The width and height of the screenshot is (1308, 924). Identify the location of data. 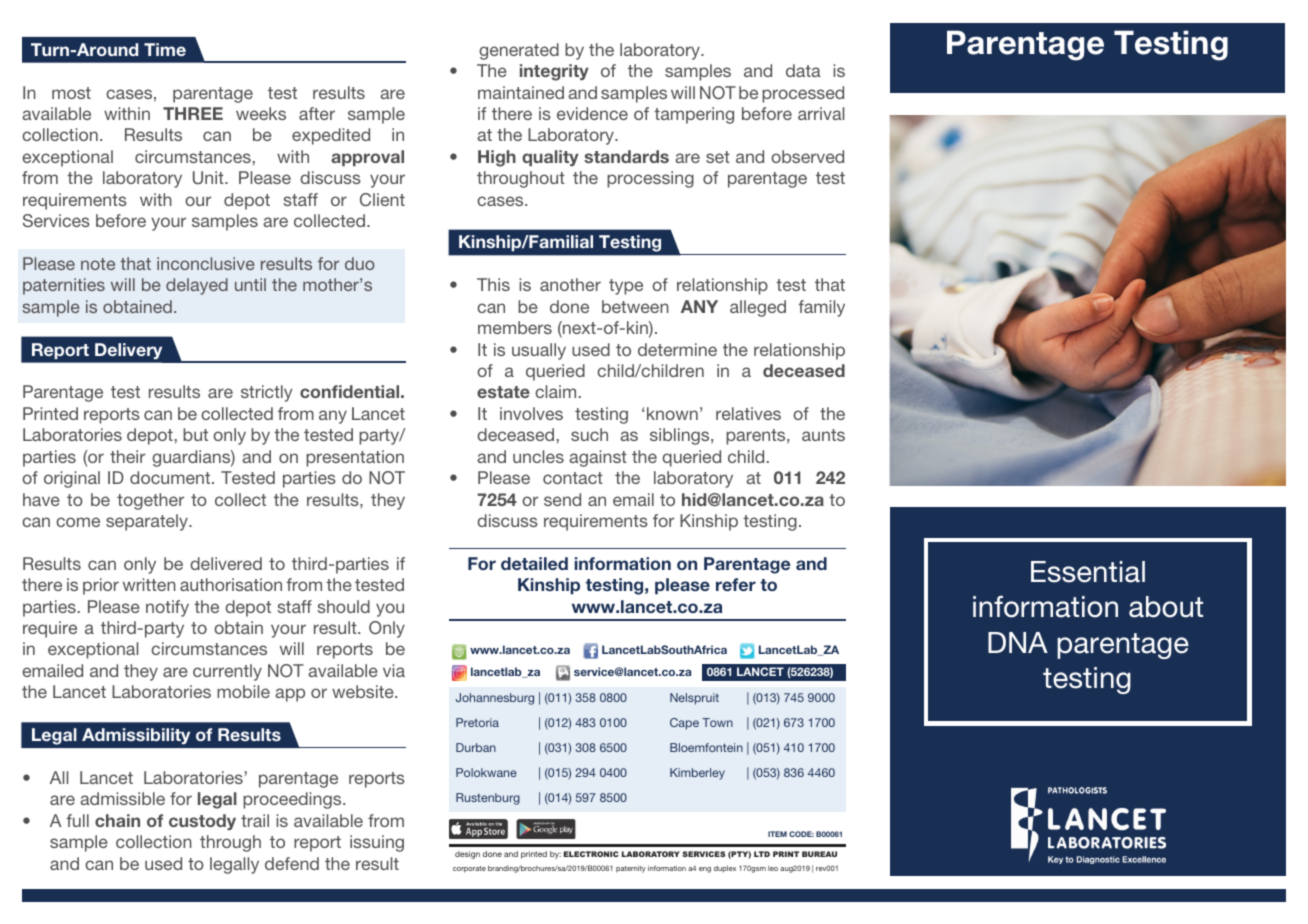
(803, 70).
